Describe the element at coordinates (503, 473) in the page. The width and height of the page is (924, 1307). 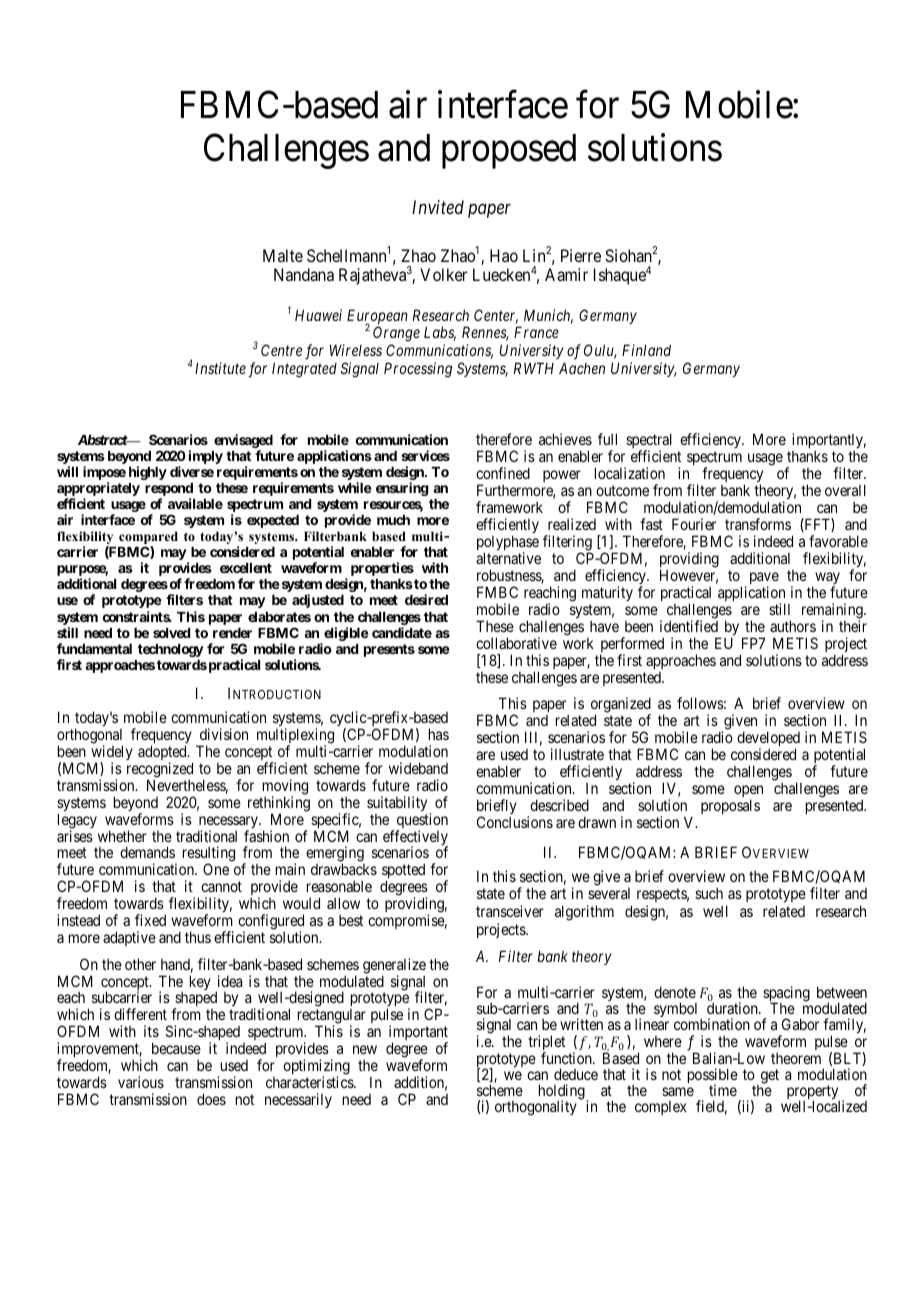
I see `confined` at that location.
